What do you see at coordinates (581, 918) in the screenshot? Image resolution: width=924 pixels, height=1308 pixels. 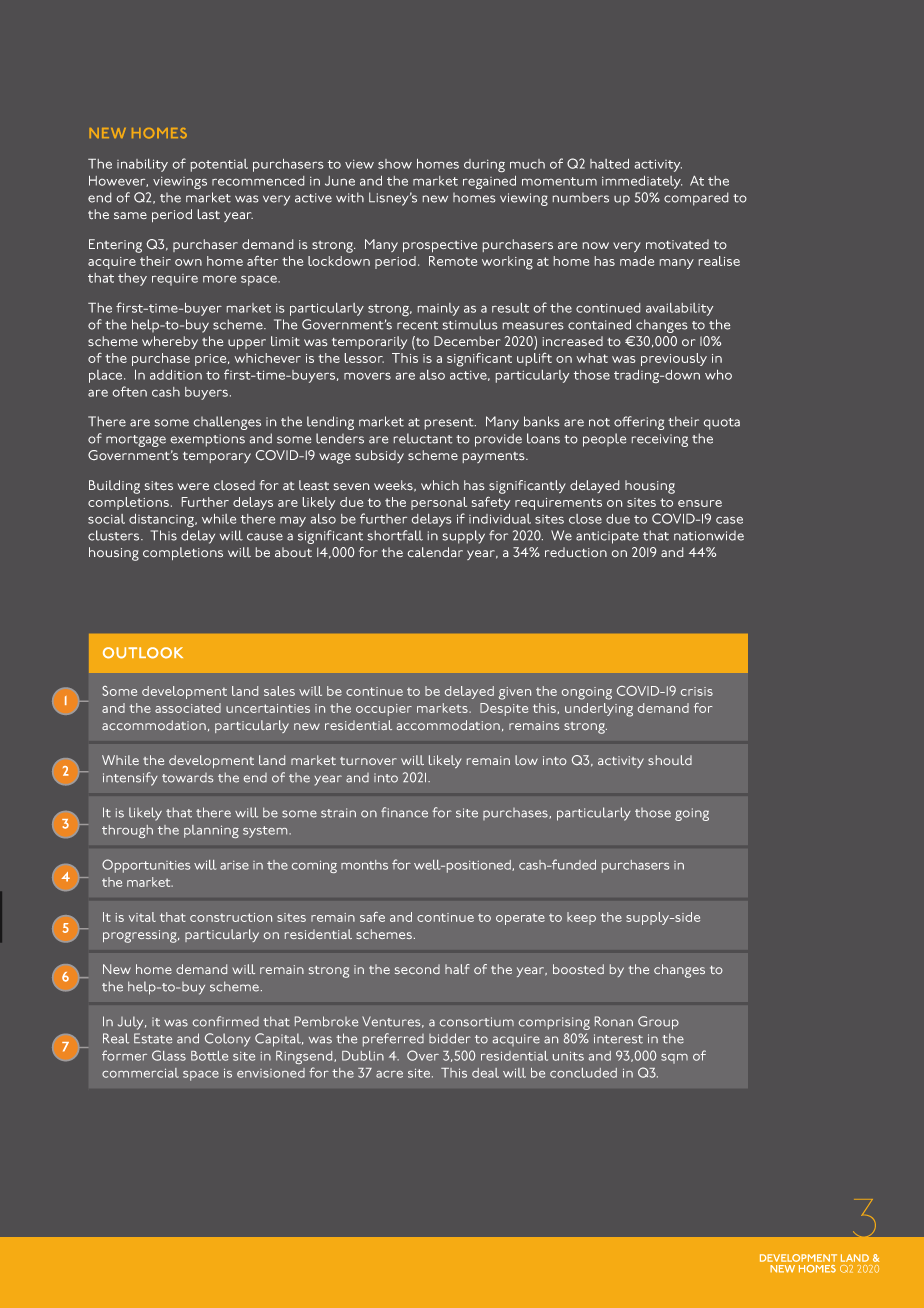 I see `keep` at bounding box center [581, 918].
